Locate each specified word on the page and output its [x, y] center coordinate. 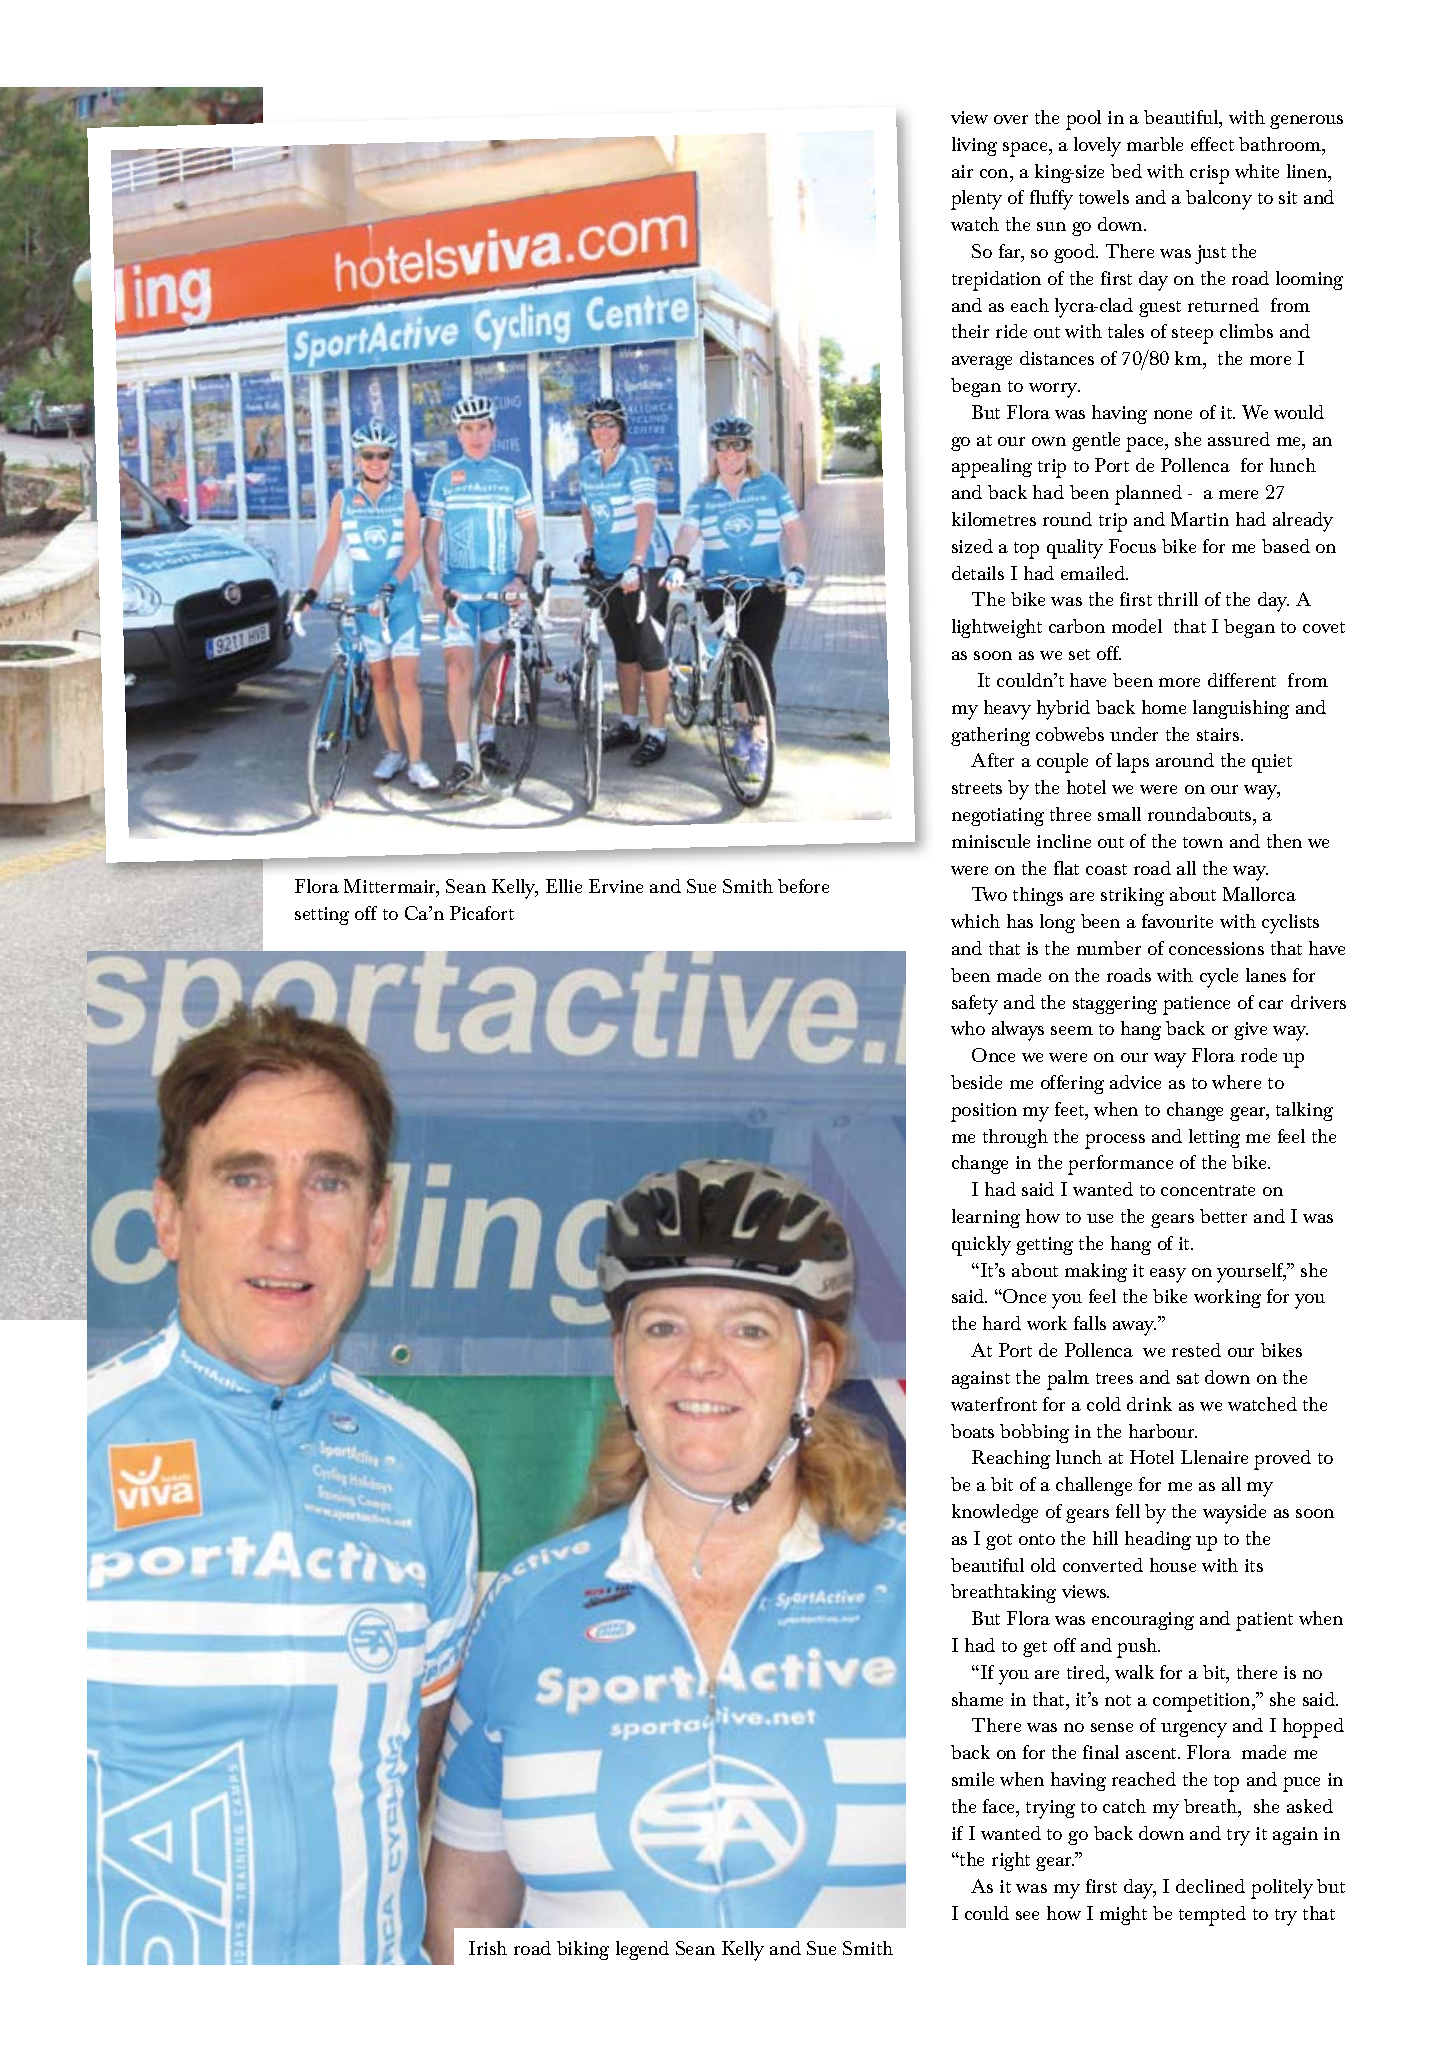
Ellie [564, 886]
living [974, 146]
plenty [976, 200]
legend [642, 1950]
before [803, 886]
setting [322, 916]
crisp [1209, 174]
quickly [981, 1246]
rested [1196, 1350]
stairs [1219, 734]
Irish [488, 1948]
